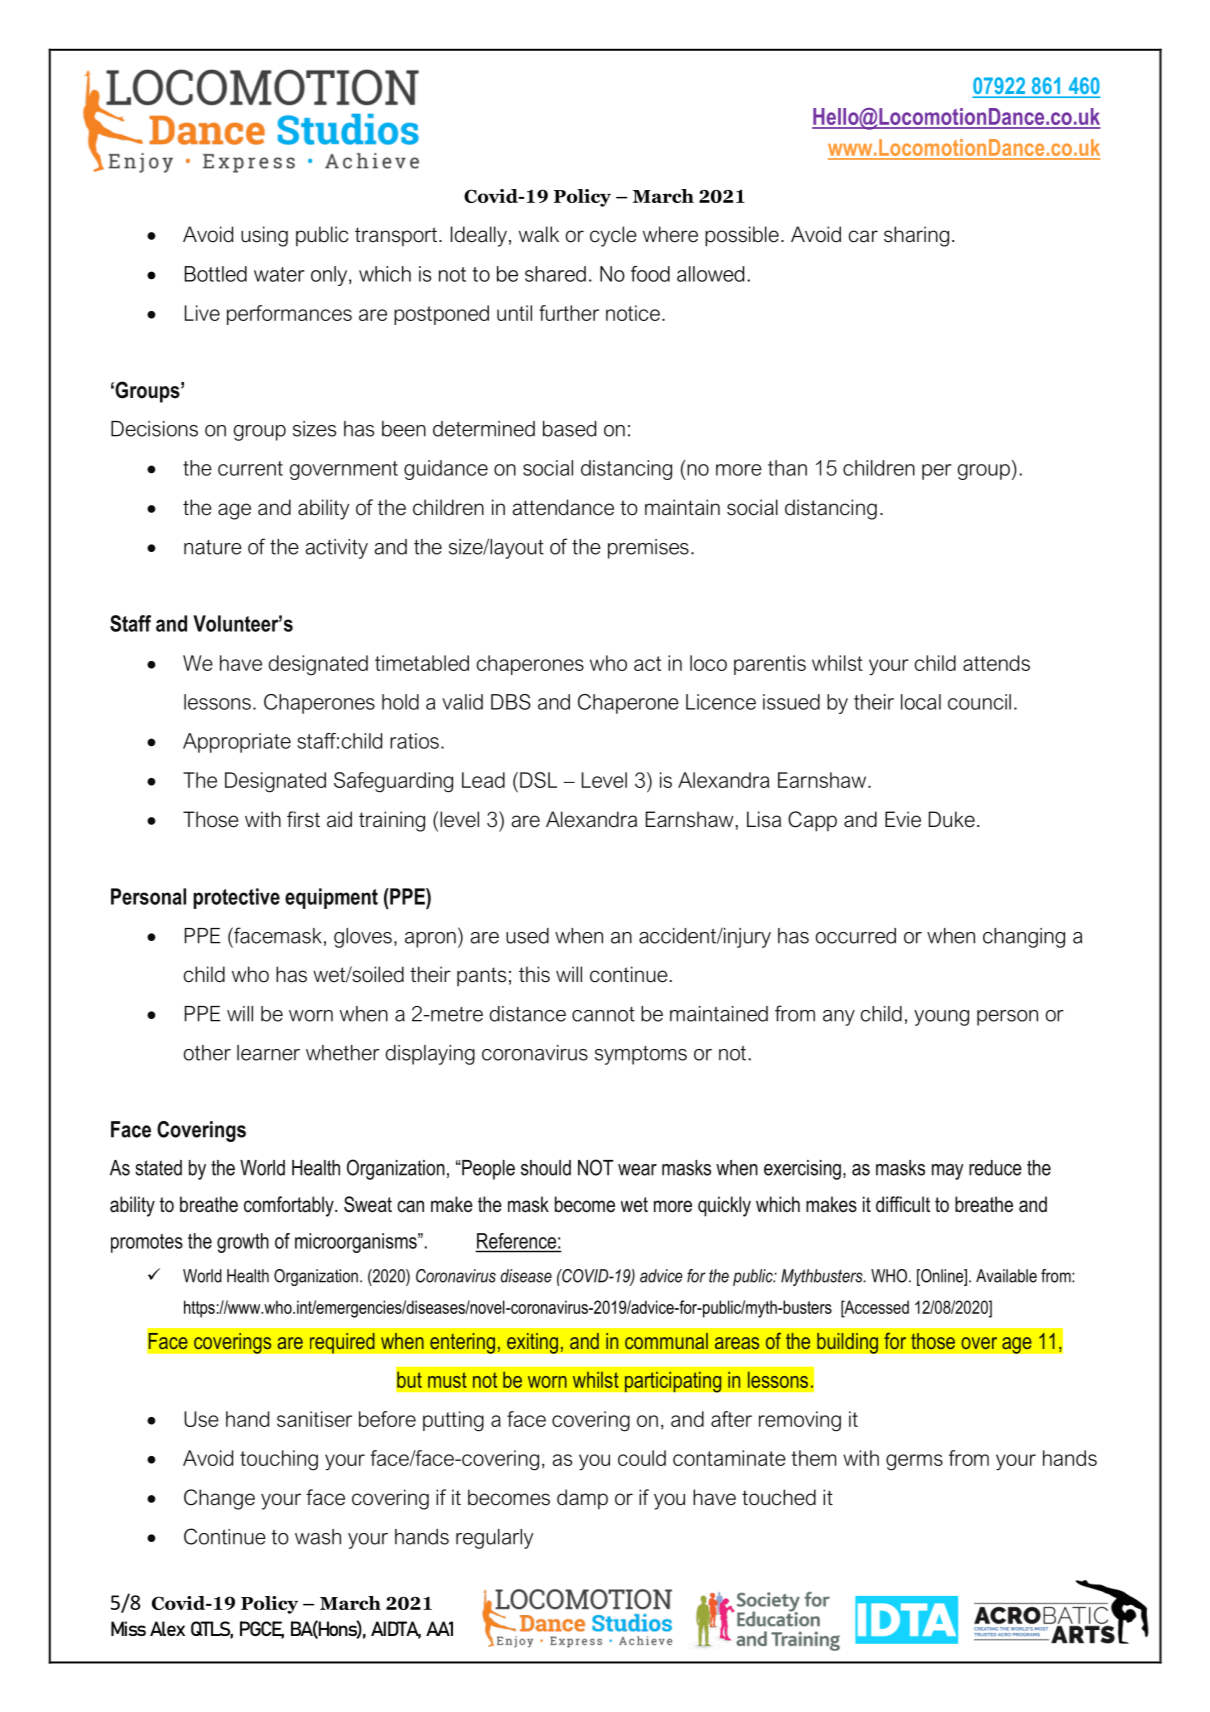 The image size is (1210, 1712). Describe the element at coordinates (216, 274) in the document. I see `Bottled` at that location.
